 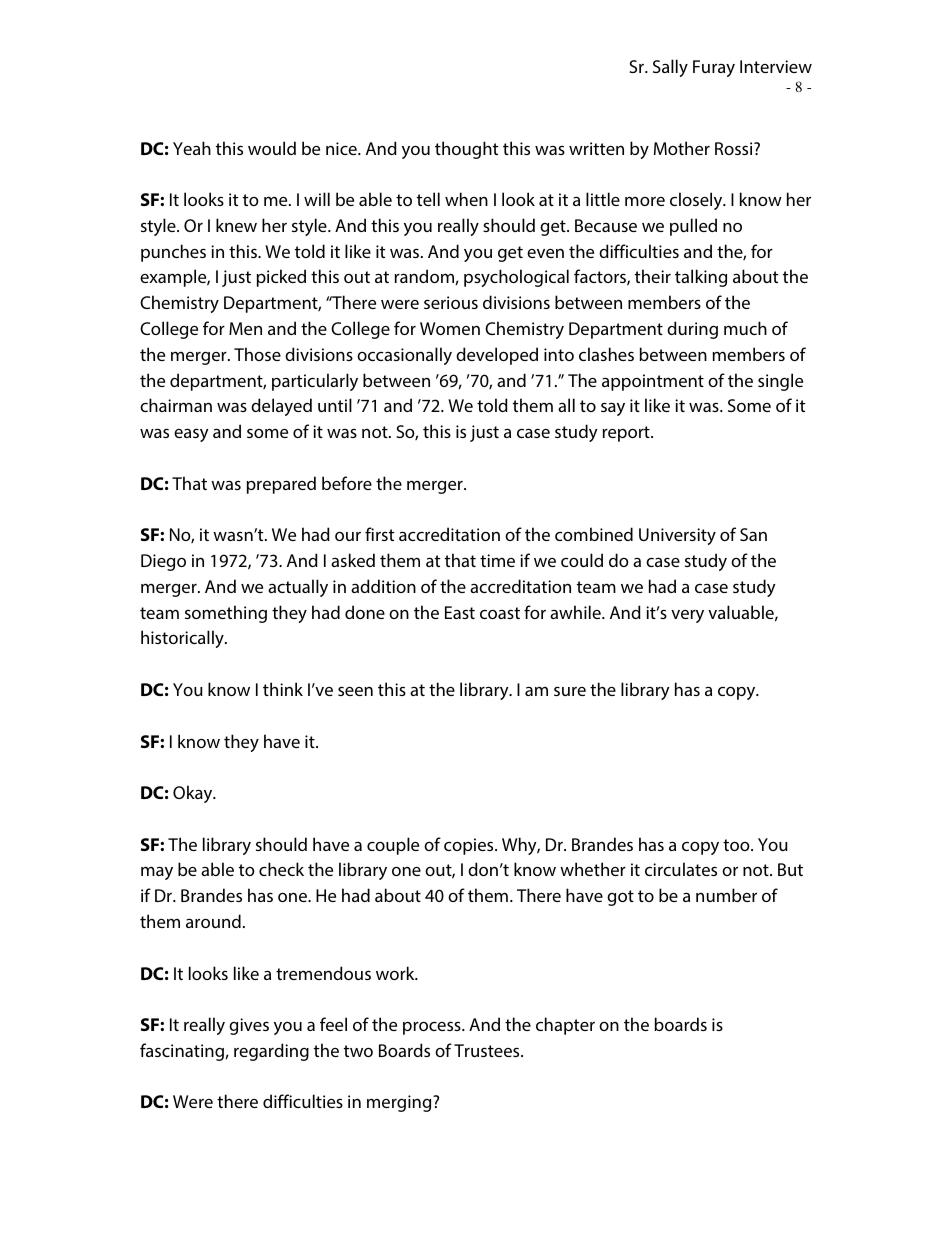 I want to click on would, so click(x=272, y=148).
